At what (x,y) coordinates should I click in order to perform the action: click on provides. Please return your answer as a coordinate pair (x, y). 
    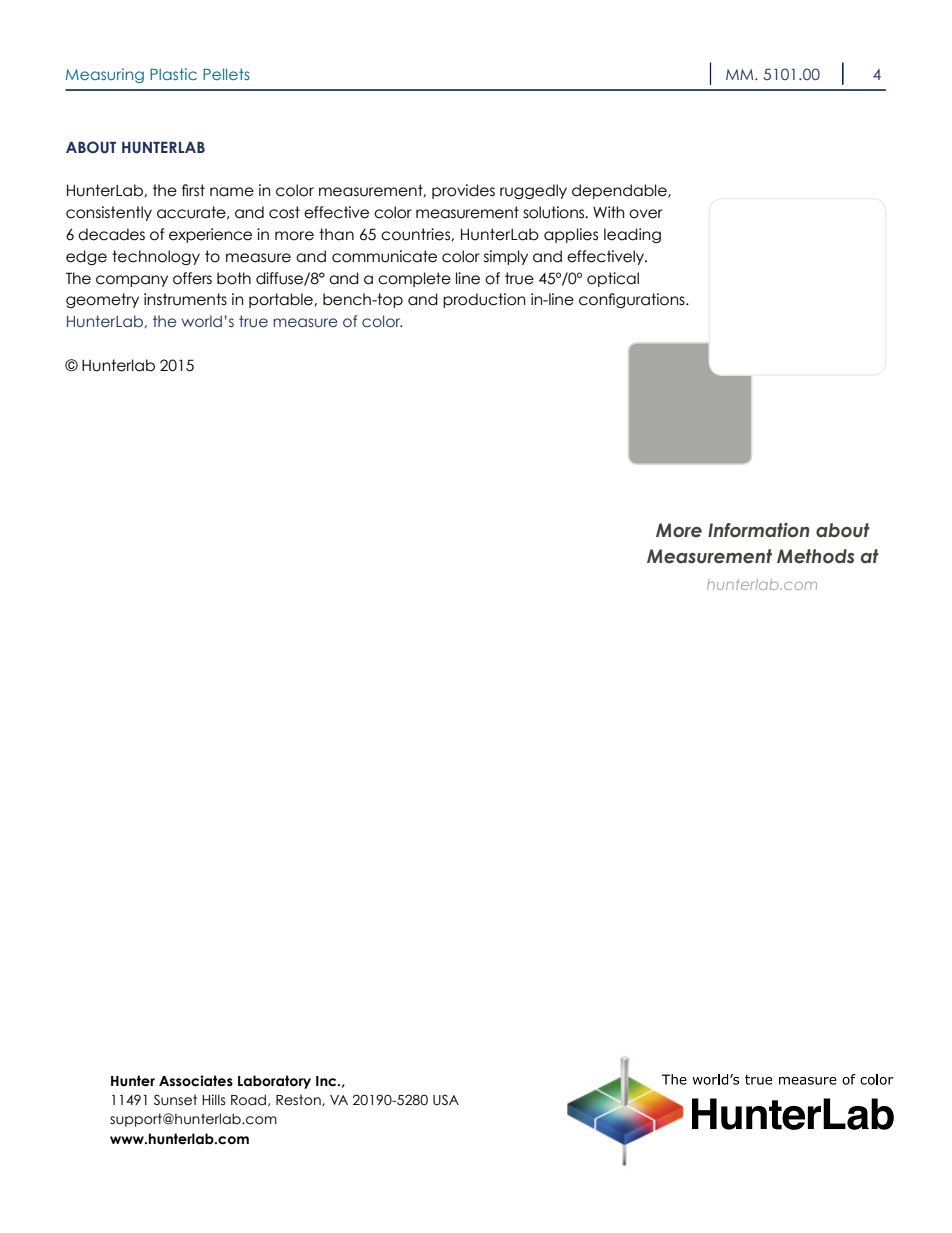
    Looking at the image, I should click on (463, 191).
